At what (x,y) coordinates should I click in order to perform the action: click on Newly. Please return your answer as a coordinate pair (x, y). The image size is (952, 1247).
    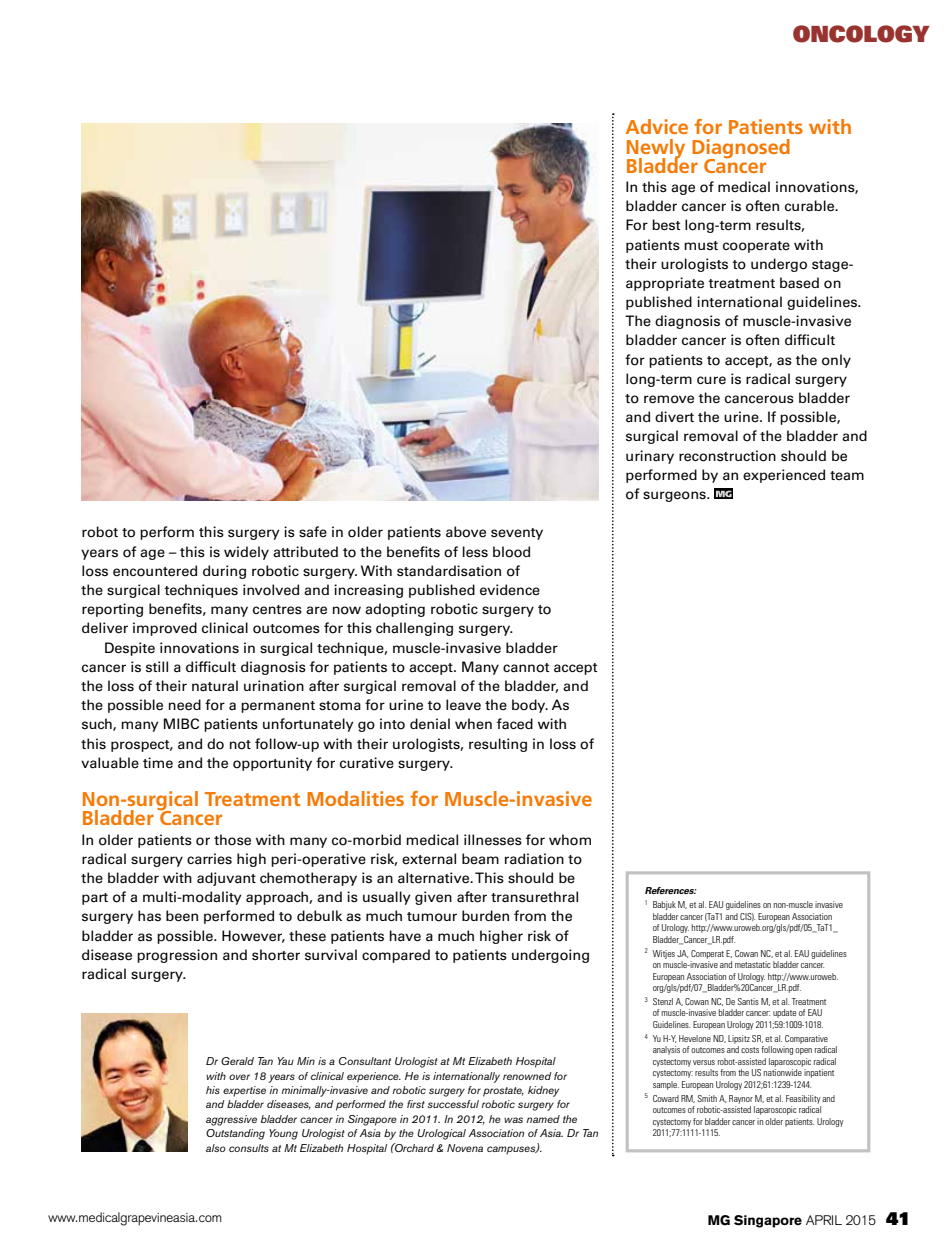
    Looking at the image, I should click on (656, 149).
